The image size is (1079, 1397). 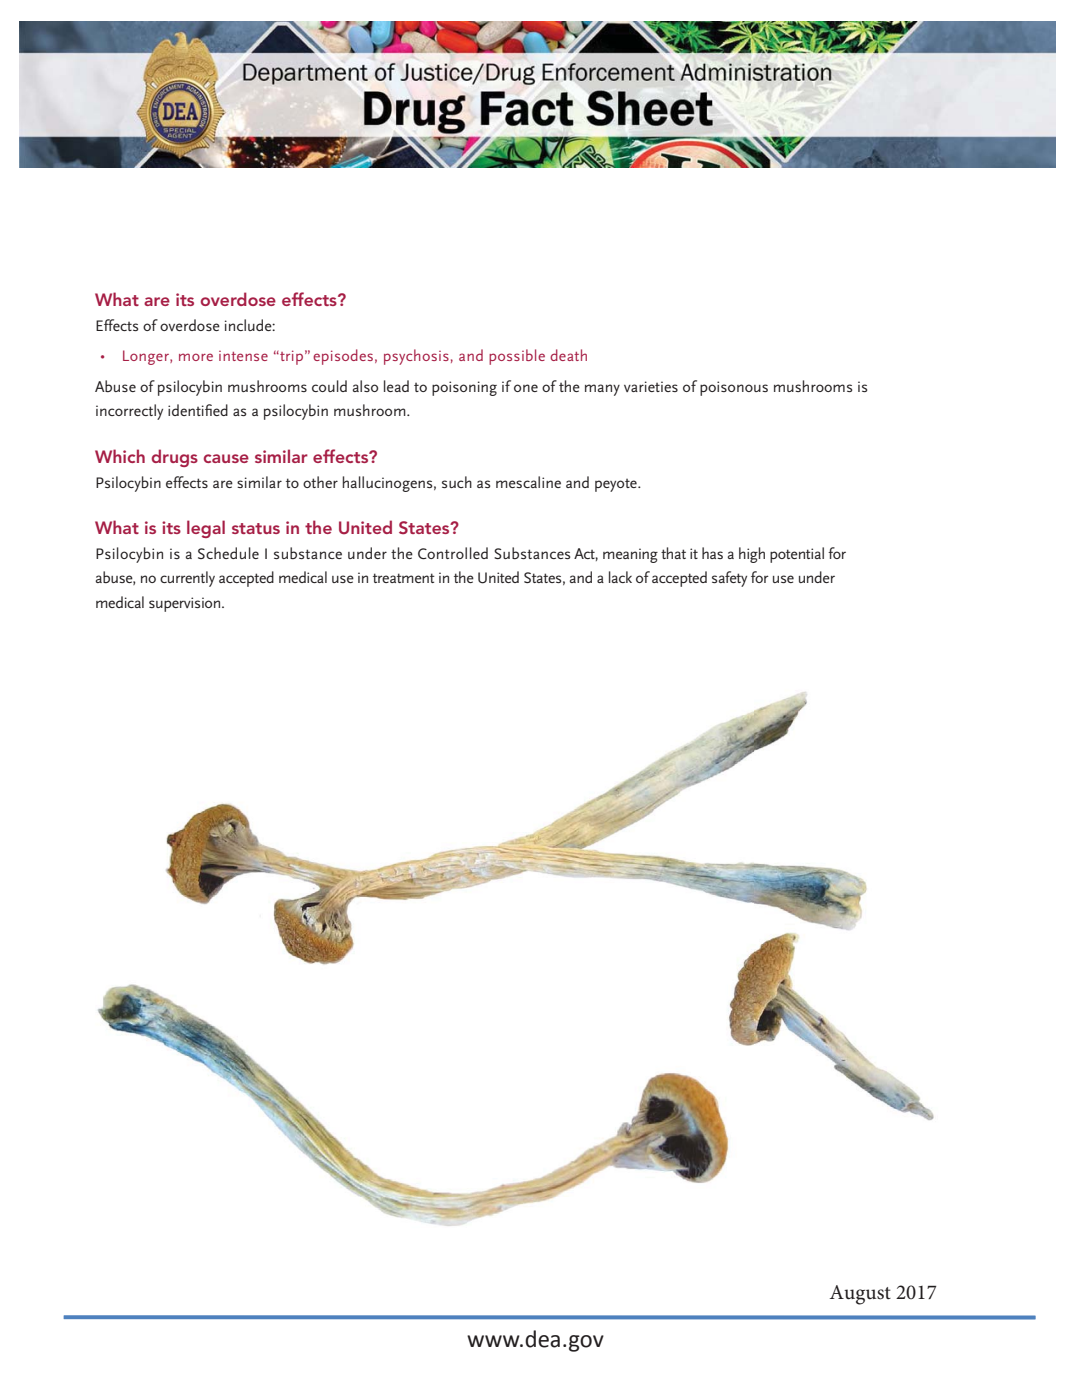 What do you see at coordinates (196, 357) in the document?
I see `more` at bounding box center [196, 357].
